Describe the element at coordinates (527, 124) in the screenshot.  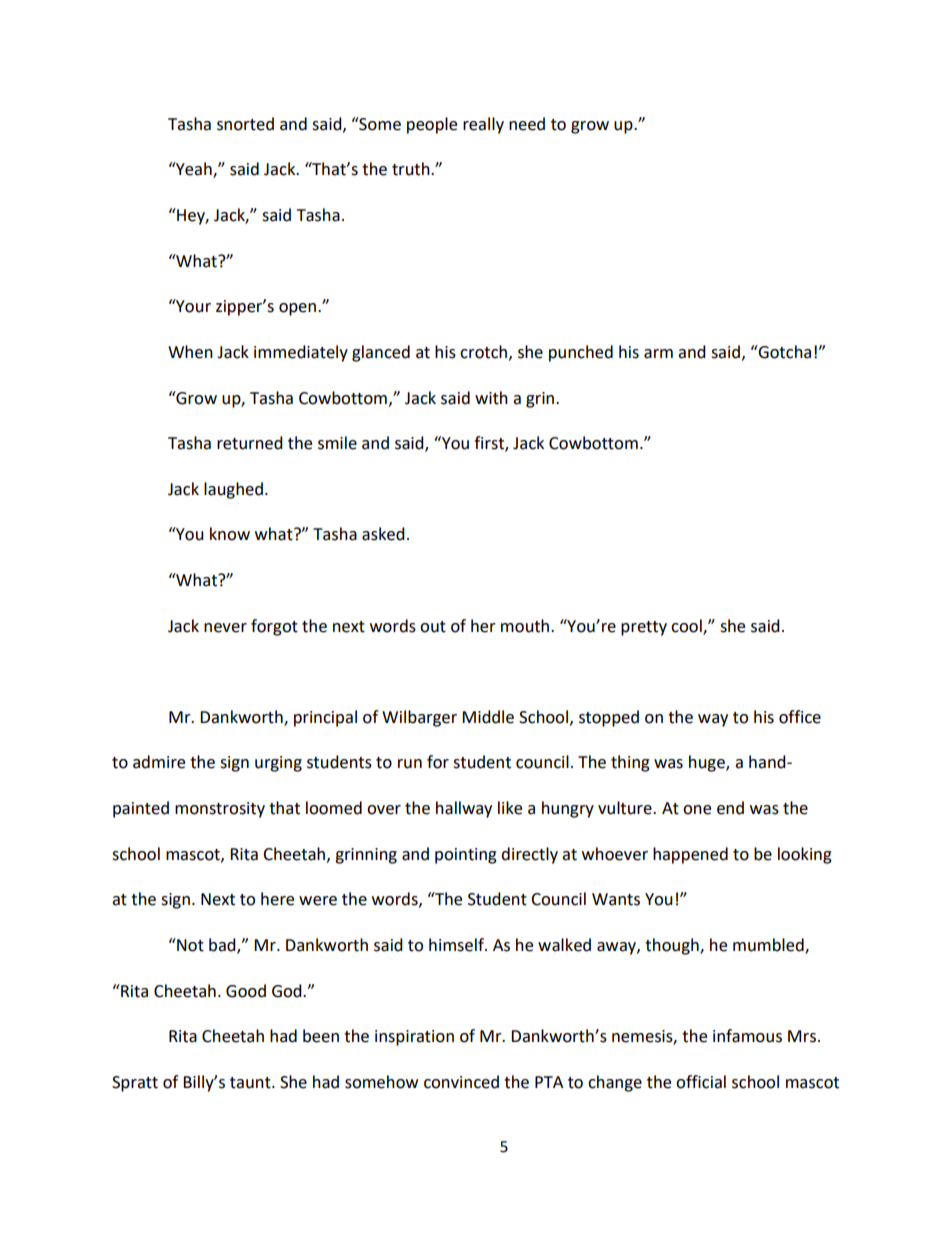
I see `need` at that location.
